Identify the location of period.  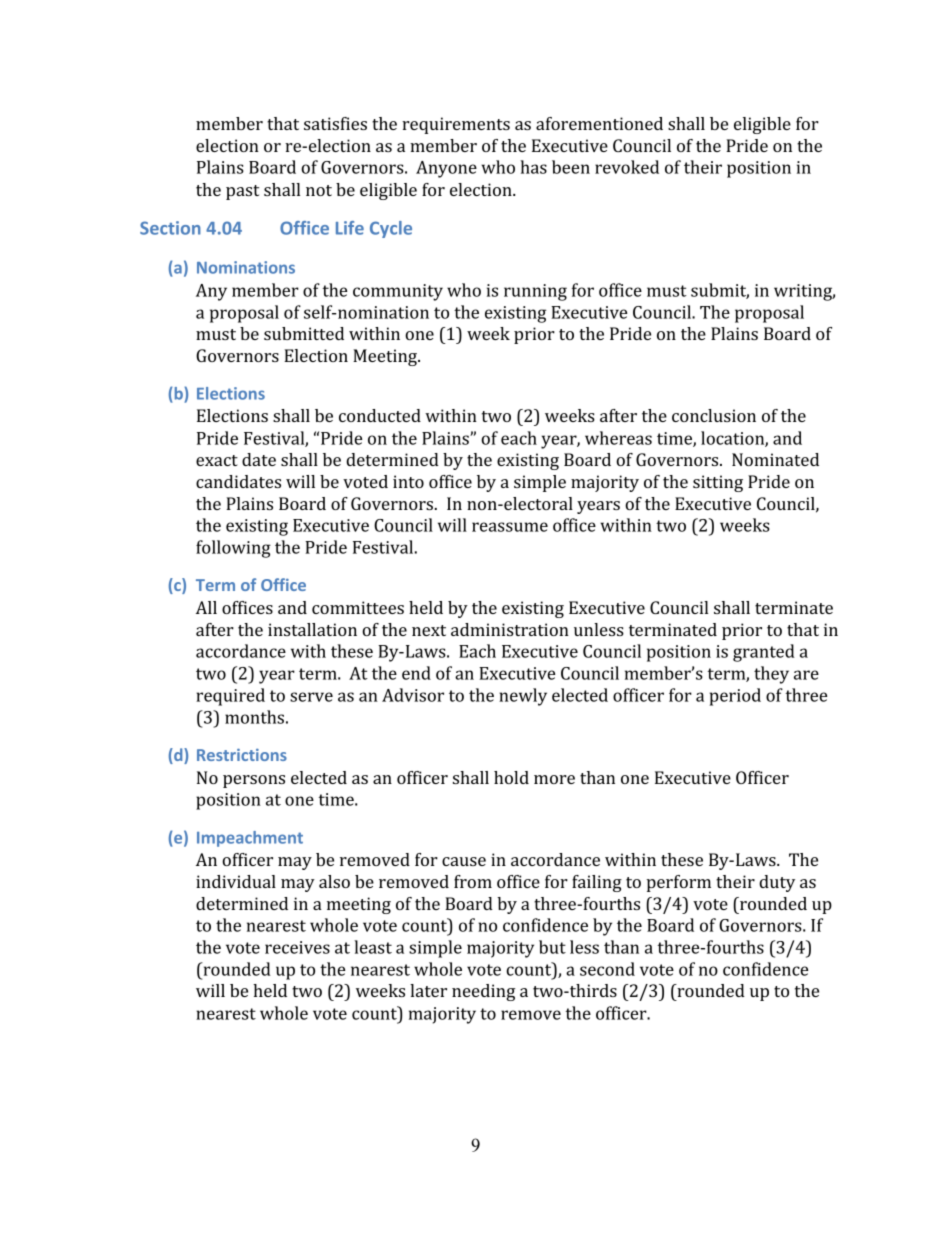
(735, 697).
